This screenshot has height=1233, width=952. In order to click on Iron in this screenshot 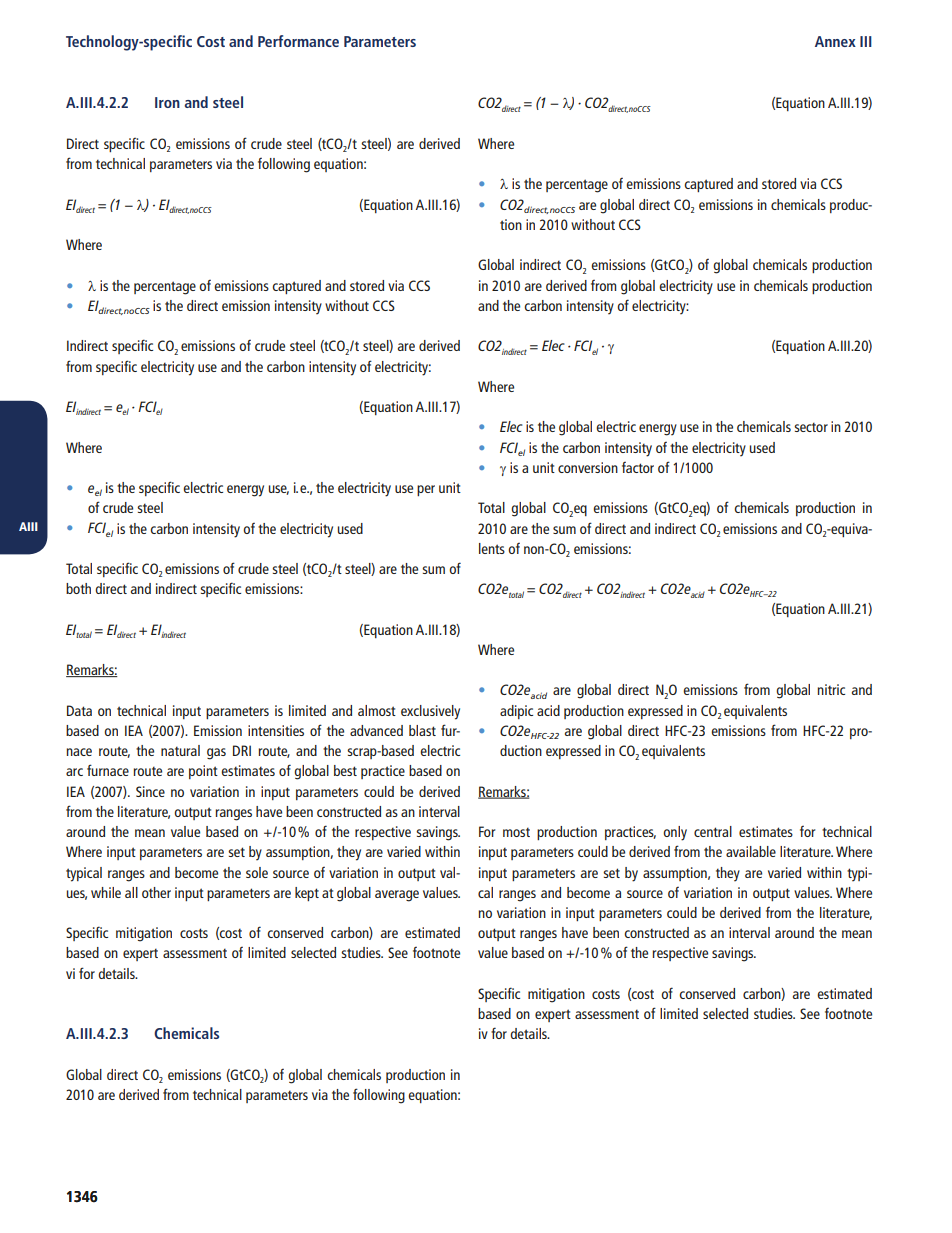, I will do `click(167, 102)`.
